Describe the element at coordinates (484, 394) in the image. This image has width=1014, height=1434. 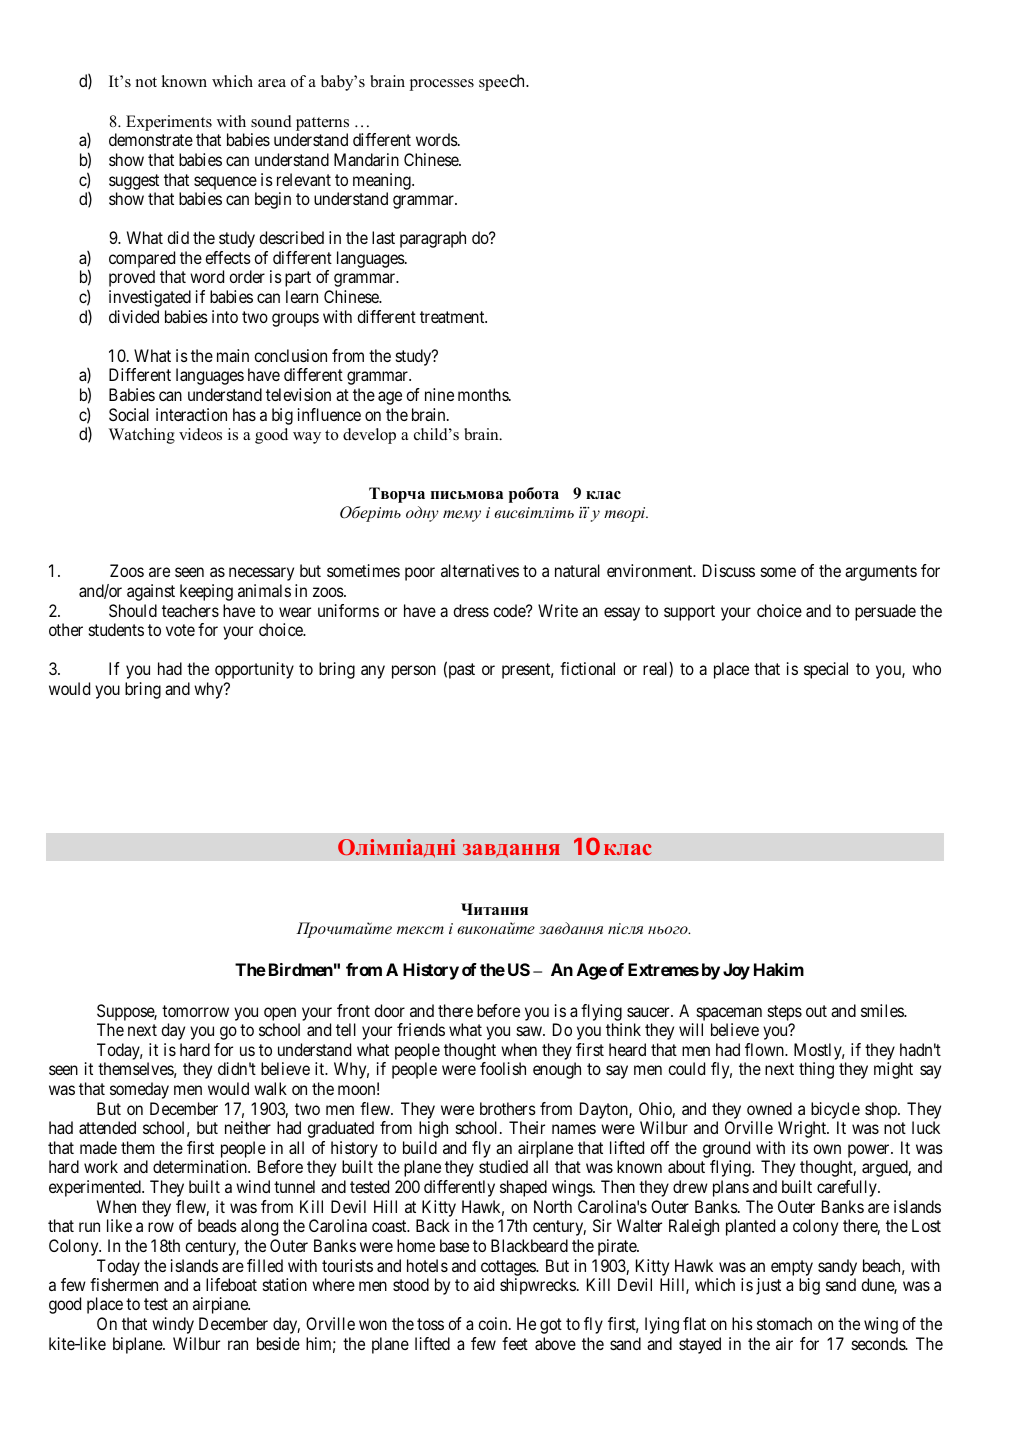
I see `months` at that location.
